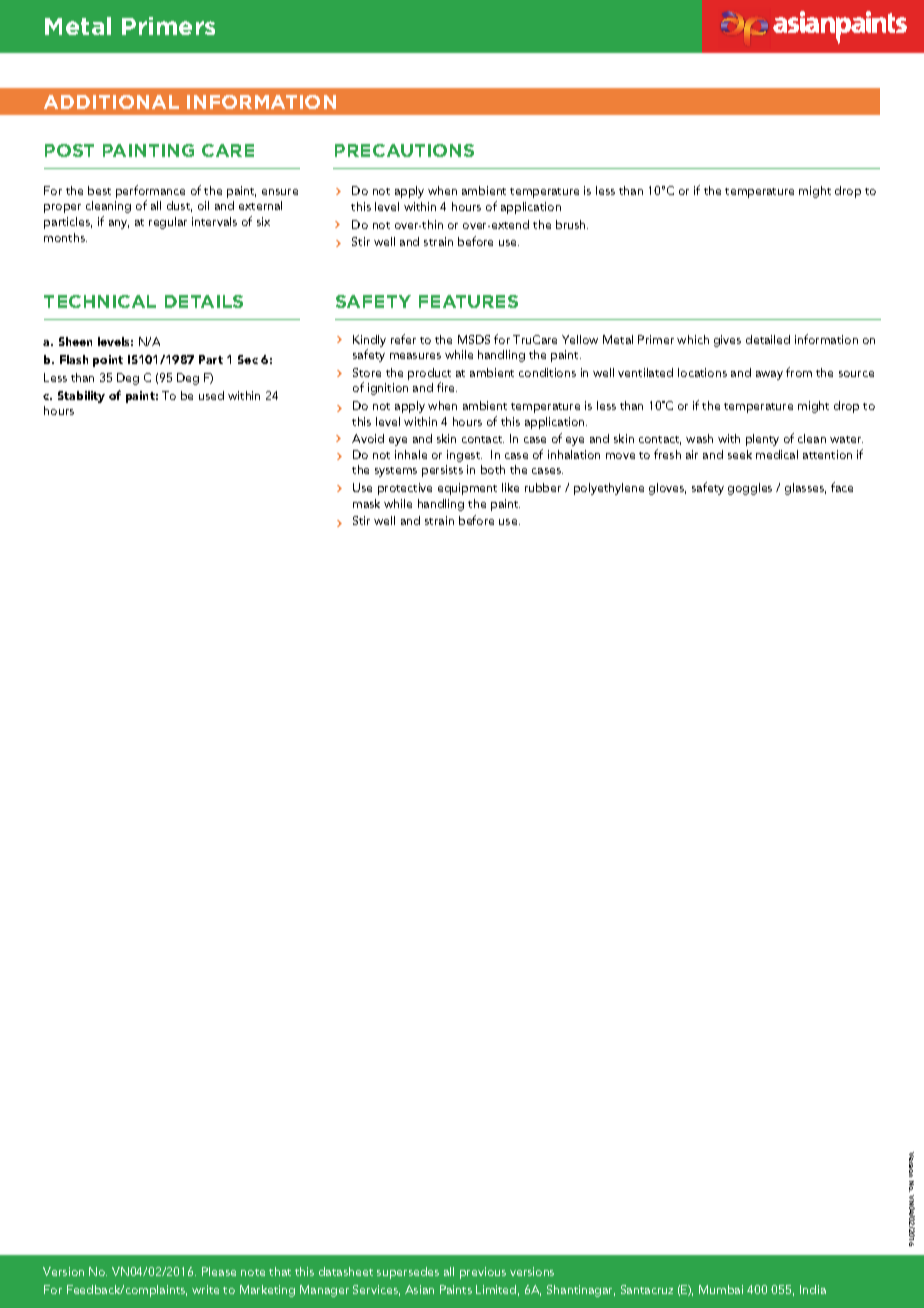 The height and width of the screenshot is (1308, 924). Describe the element at coordinates (205, 1289) in the screenshot. I see `write` at that location.
